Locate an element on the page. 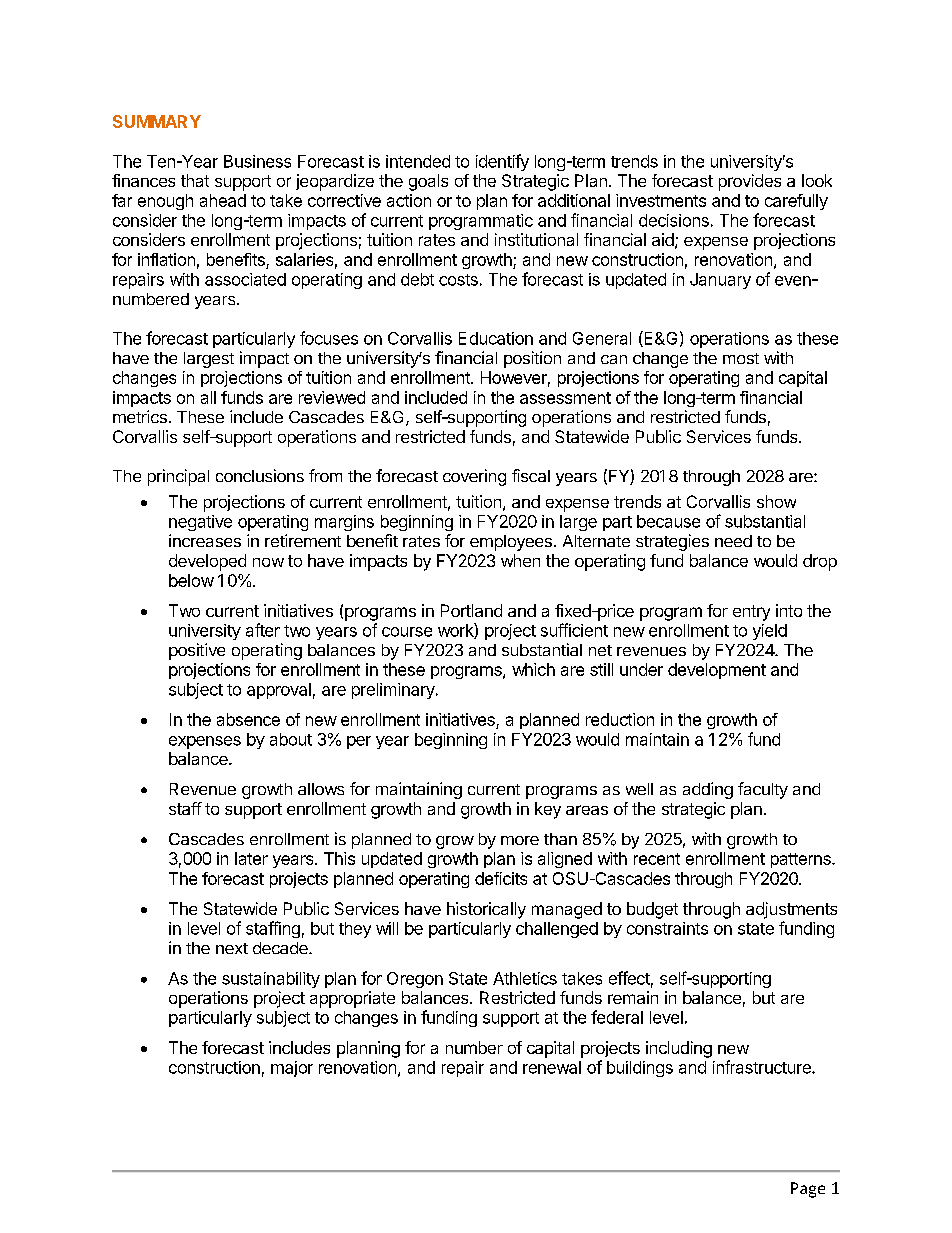  principal is located at coordinates (178, 477).
